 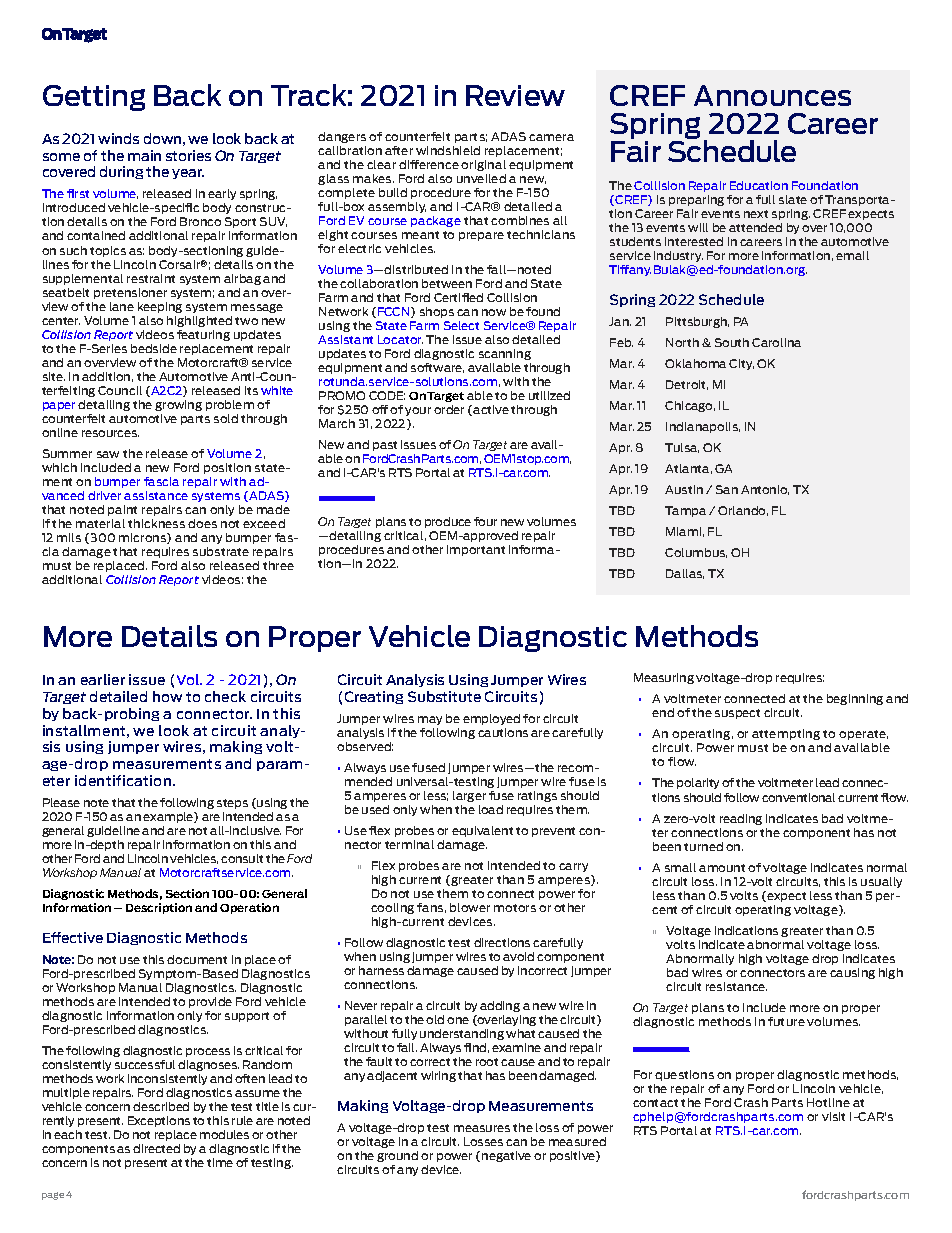 I want to click on Announces, so click(x=772, y=95).
